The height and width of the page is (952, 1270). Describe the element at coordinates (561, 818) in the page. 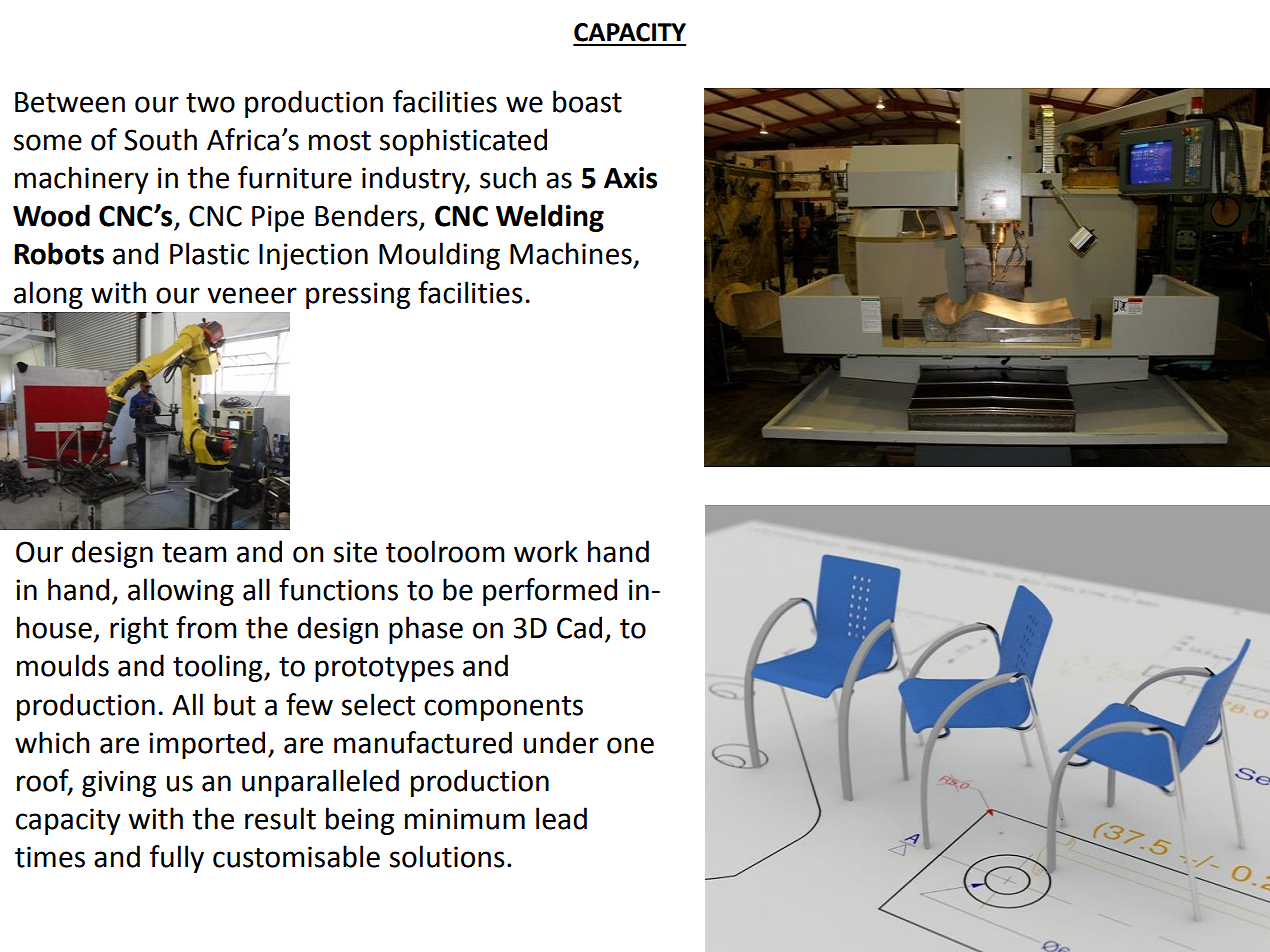

I see `lead` at that location.
